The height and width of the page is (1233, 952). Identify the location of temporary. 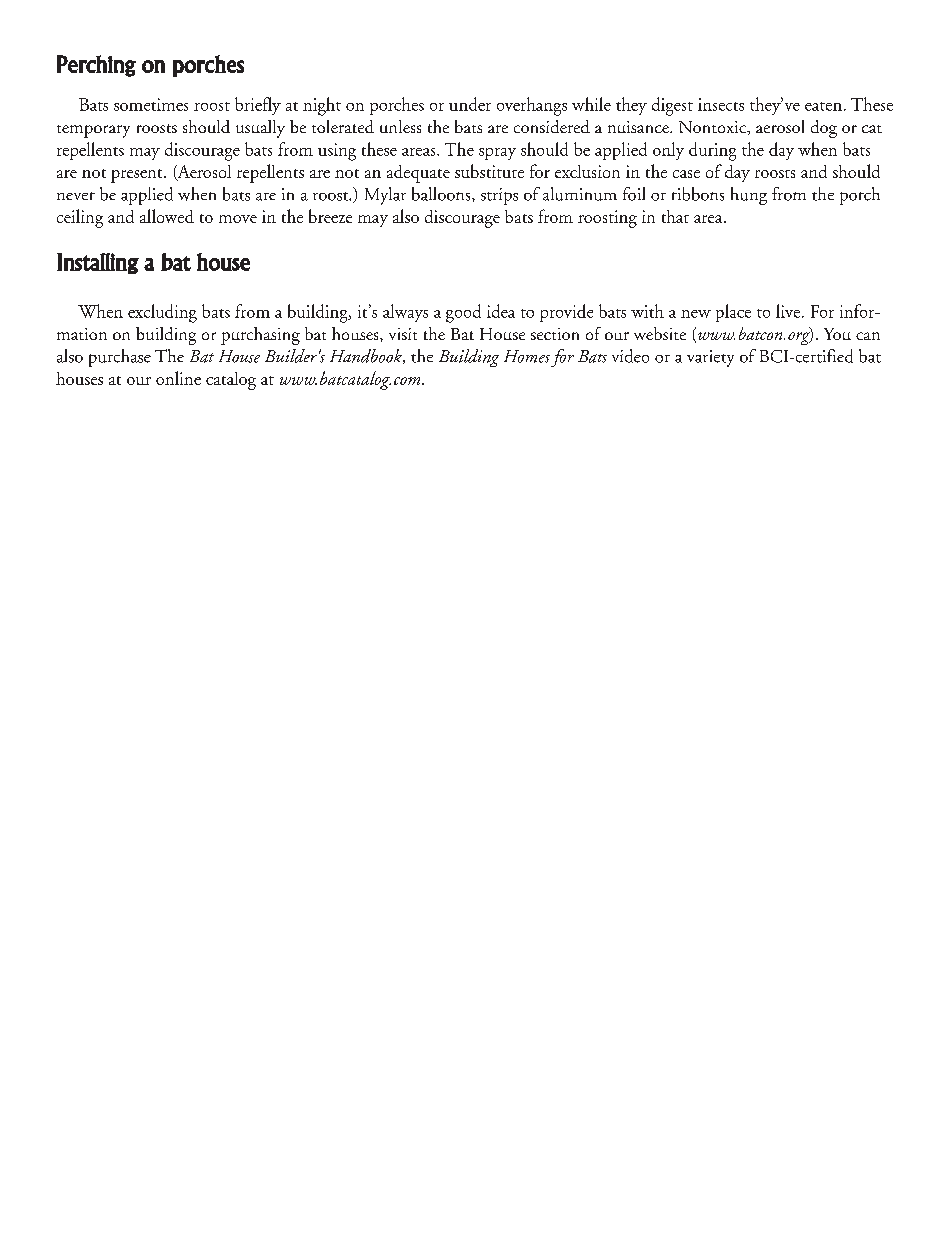
(93, 131).
